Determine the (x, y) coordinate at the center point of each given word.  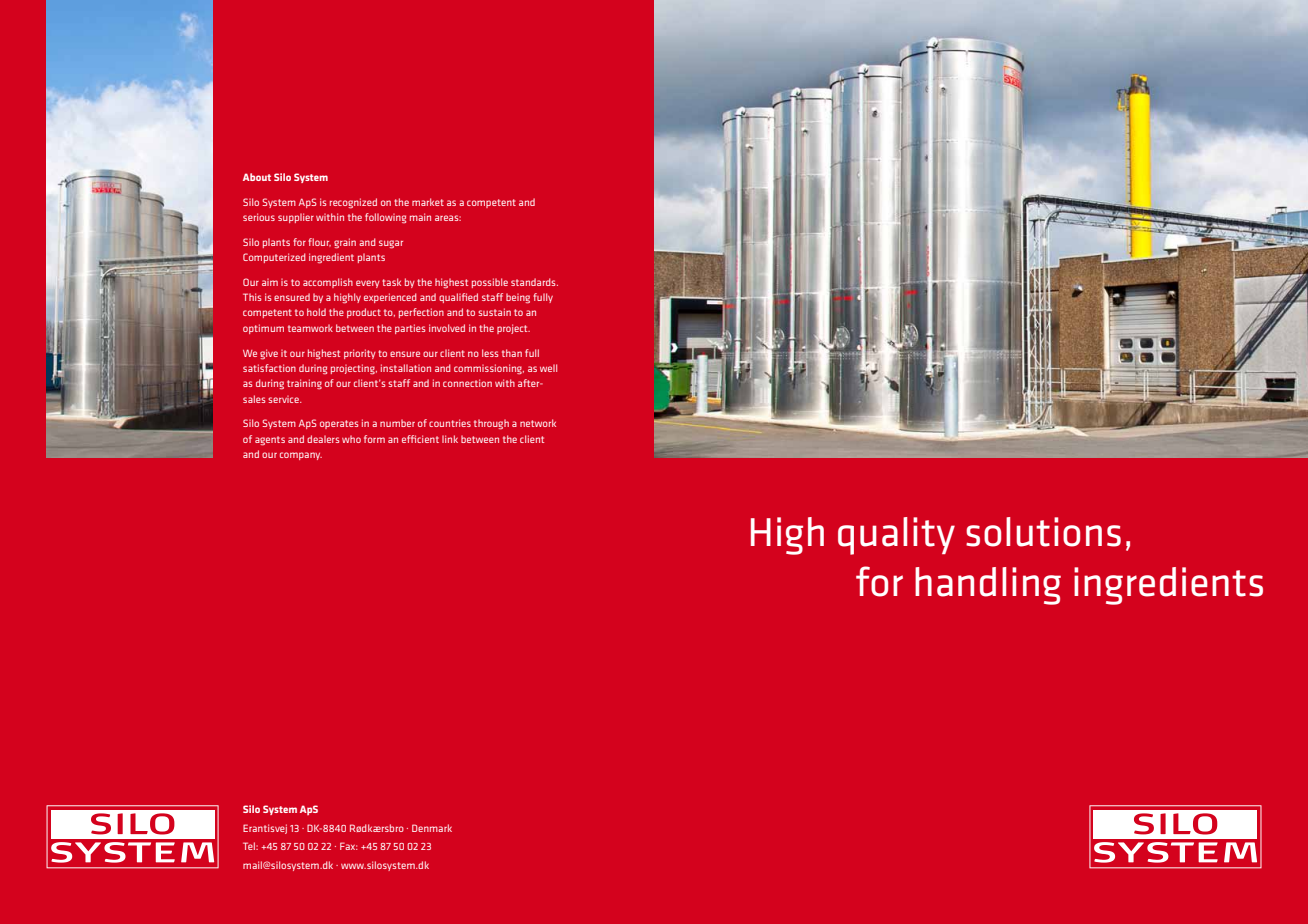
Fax (349, 846)
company (301, 456)
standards (534, 282)
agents (270, 441)
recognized (353, 203)
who (351, 439)
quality (896, 536)
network (538, 423)
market (428, 202)
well (548, 368)
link (450, 439)
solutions (1043, 532)
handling (988, 586)
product (364, 313)
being (518, 298)
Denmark (432, 828)
